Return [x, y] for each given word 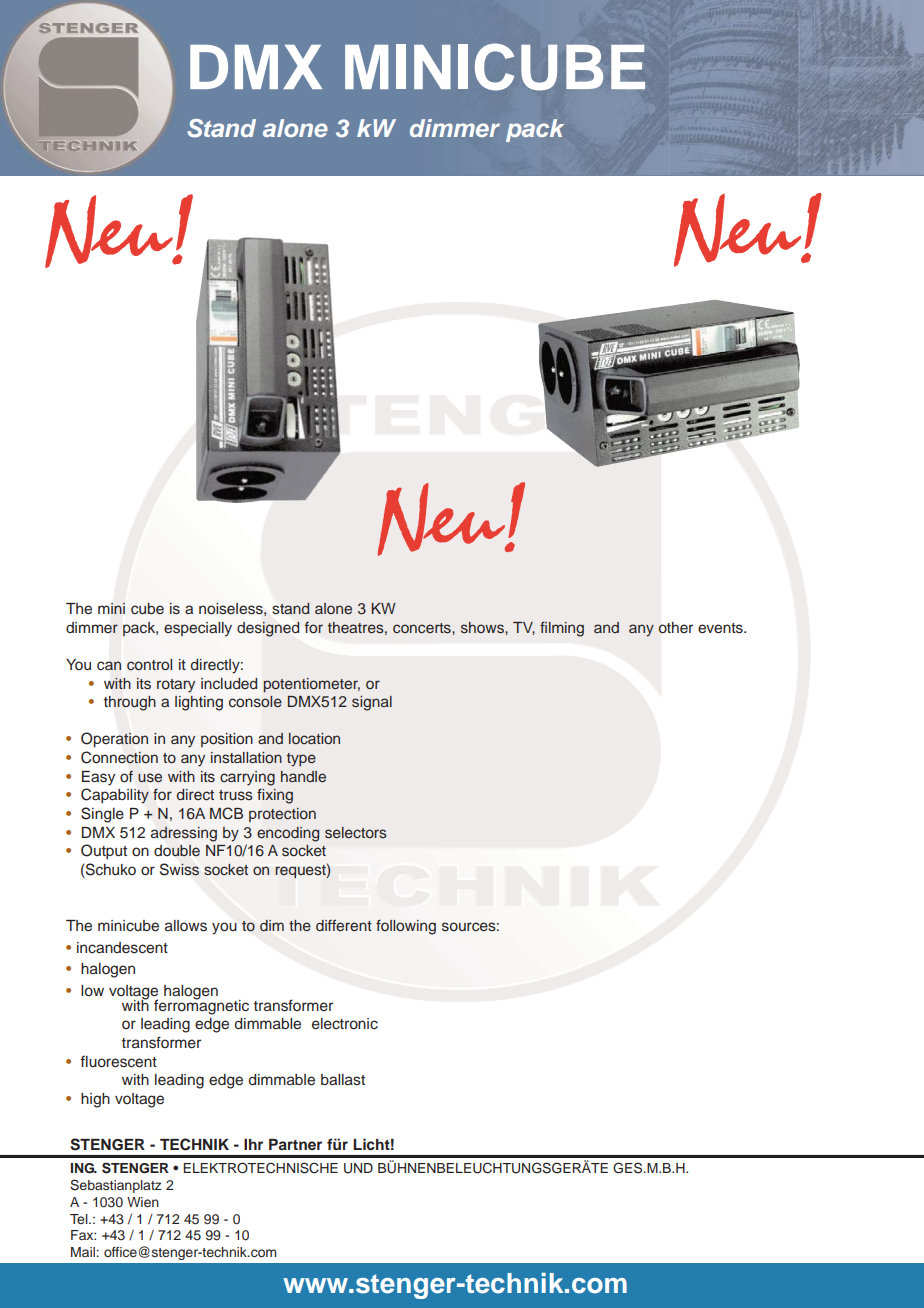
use [150, 778]
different [344, 925]
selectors [356, 833]
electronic [345, 1024]
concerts [423, 628]
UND [358, 1168]
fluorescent [118, 1061]
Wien [143, 1202]
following [406, 927]
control [149, 664]
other [675, 627]
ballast [343, 1080]
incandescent [122, 948]
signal [372, 703]
